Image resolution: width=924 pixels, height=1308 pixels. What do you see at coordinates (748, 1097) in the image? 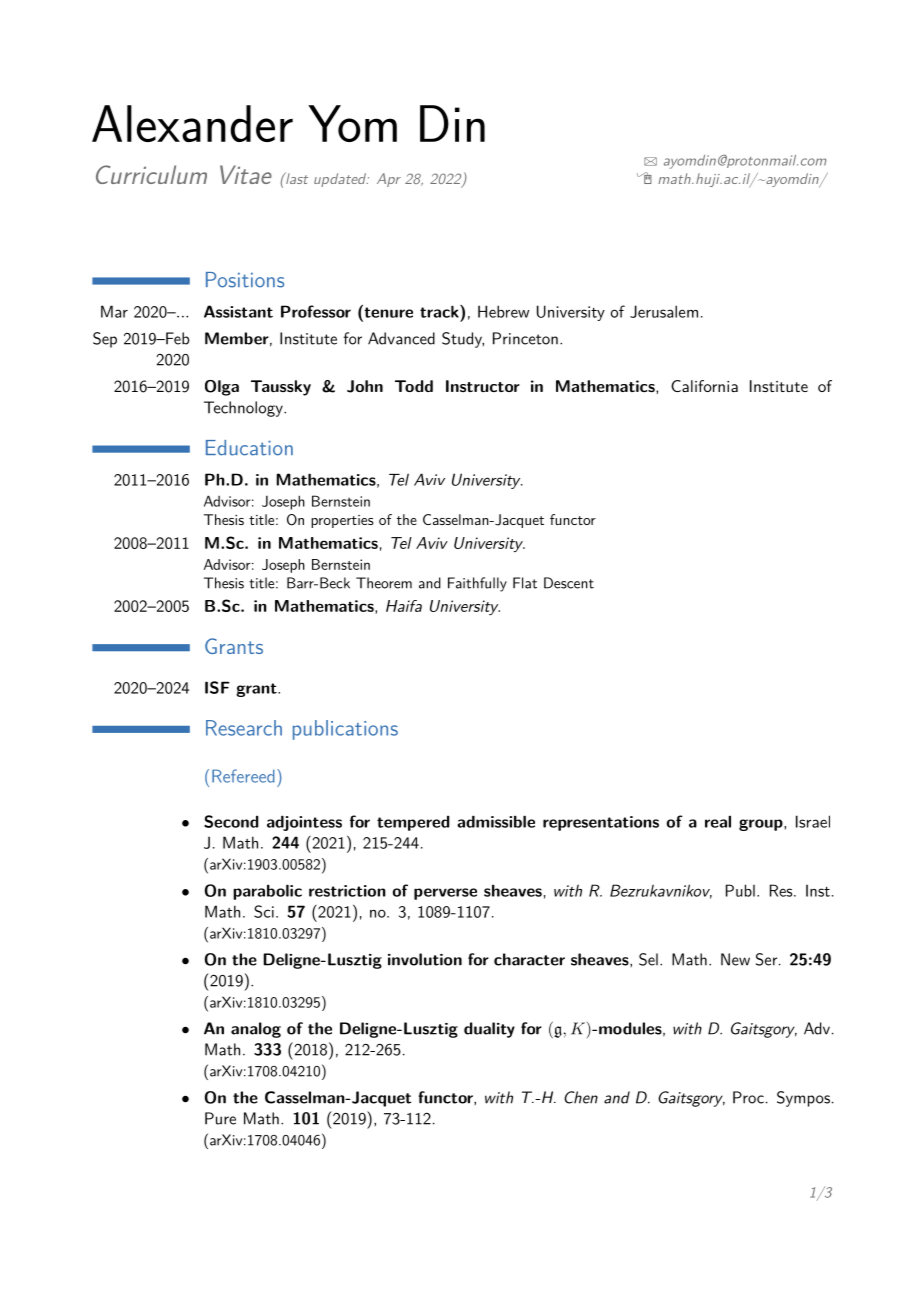
I see `Proc` at bounding box center [748, 1097].
